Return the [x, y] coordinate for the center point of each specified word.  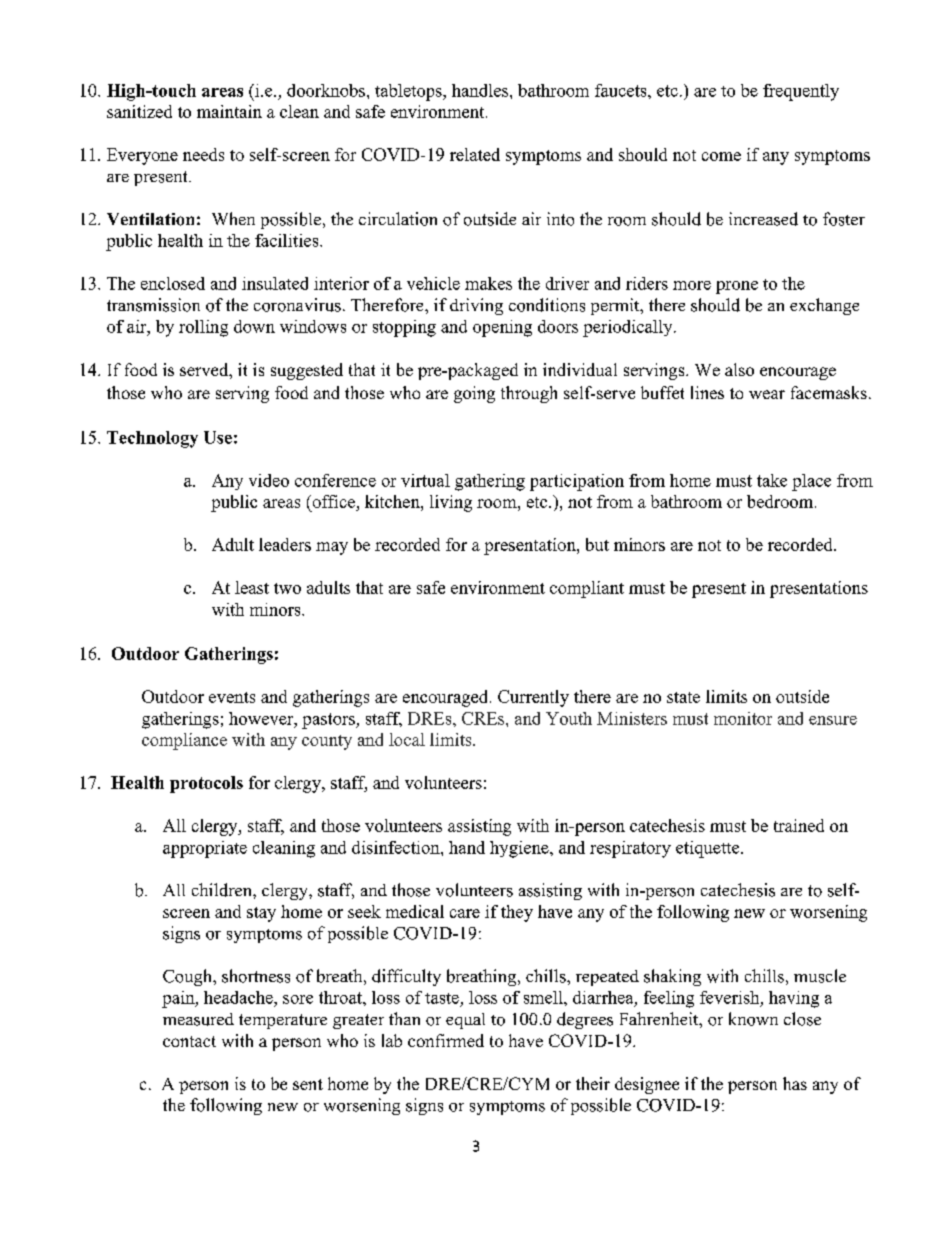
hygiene [520, 849]
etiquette [709, 849]
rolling [203, 328]
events [232, 697]
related [475, 154]
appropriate [205, 849]
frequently [801, 92]
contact [189, 1041]
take [772, 480]
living [451, 503]
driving [476, 306]
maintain [229, 111]
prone [737, 287]
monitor [743, 718]
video [269, 480]
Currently [533, 698]
